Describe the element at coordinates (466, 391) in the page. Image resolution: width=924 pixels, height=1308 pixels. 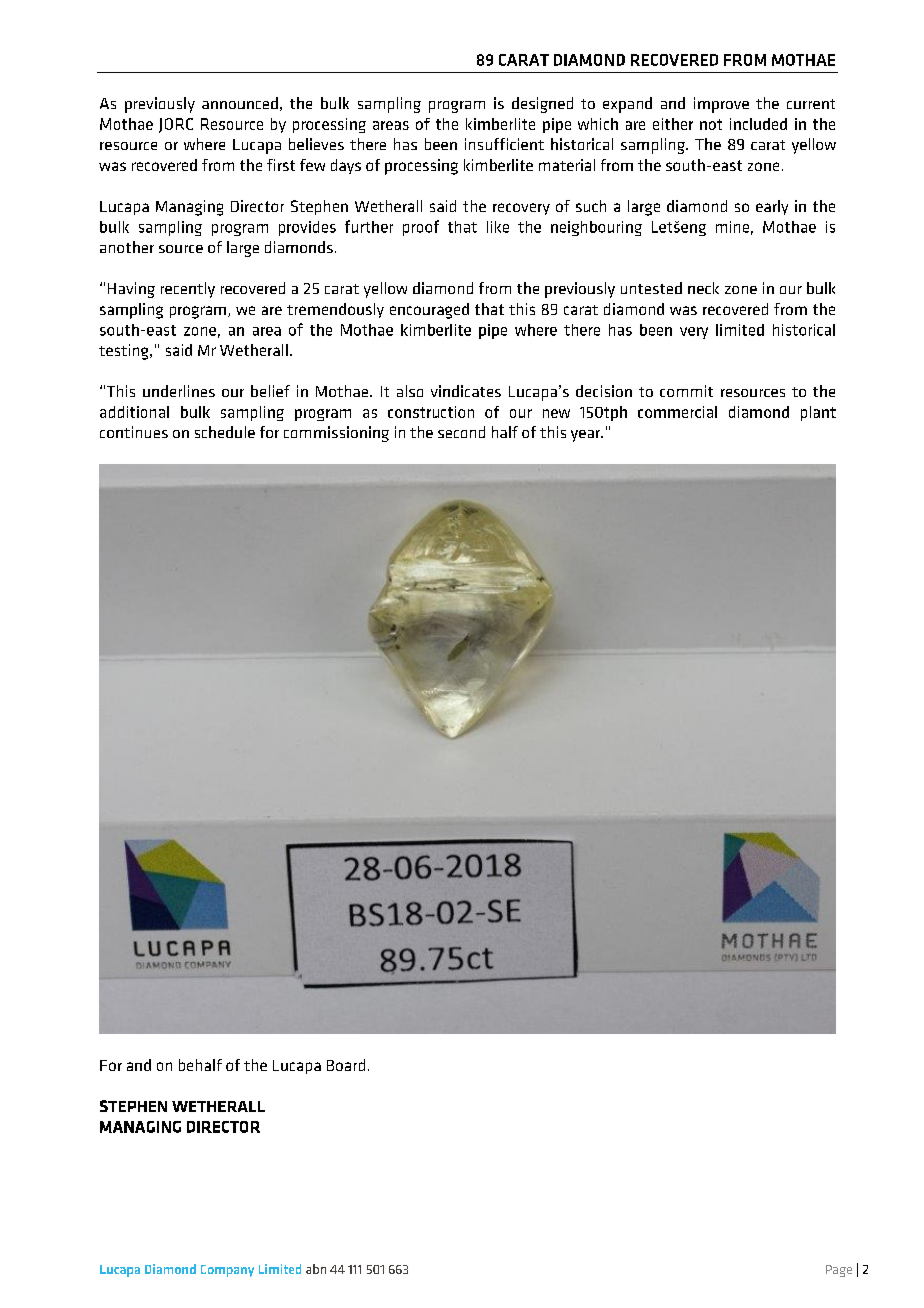
I see `vindicates` at that location.
